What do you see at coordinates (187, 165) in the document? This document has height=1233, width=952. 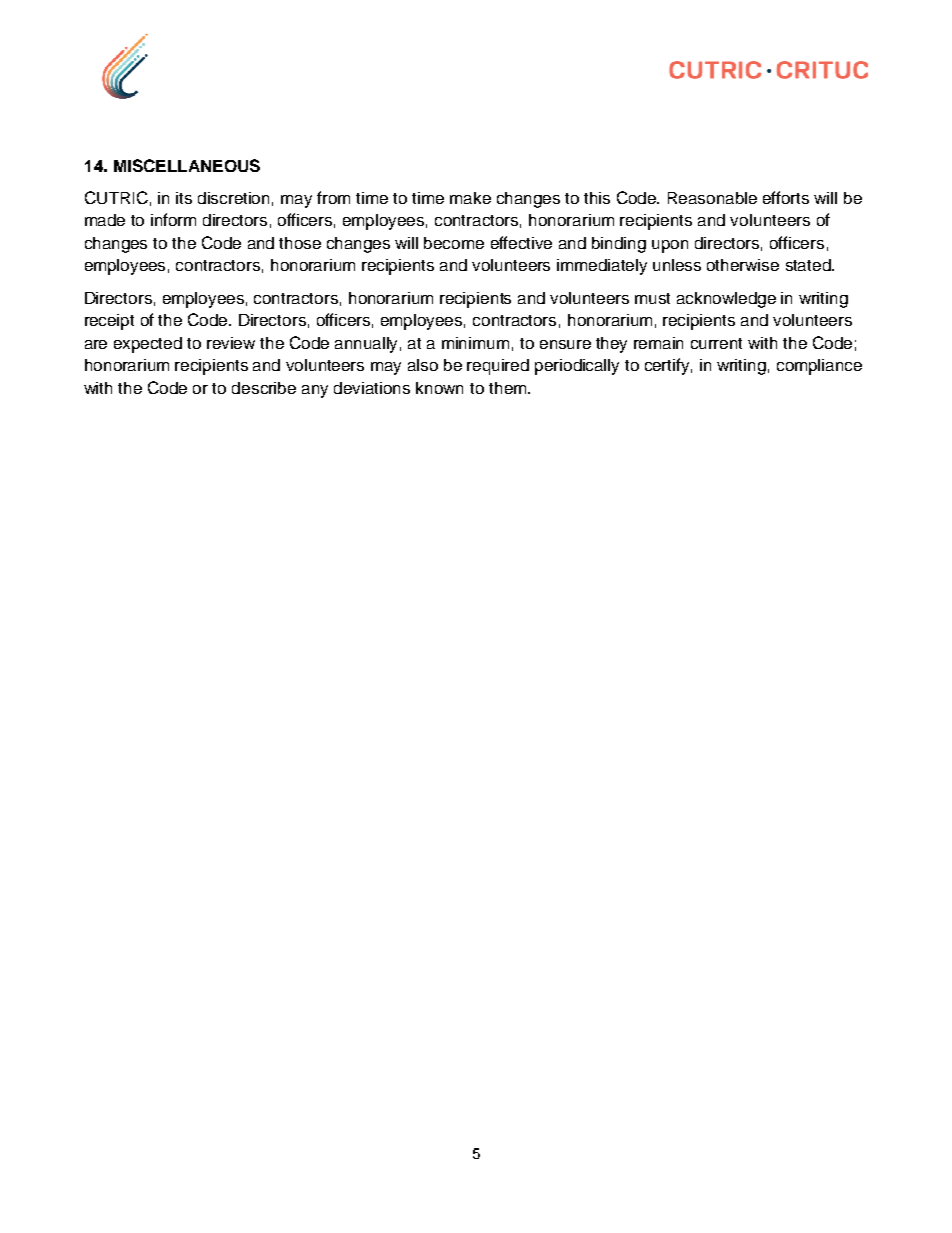 I see `MISCELLANEOUS` at bounding box center [187, 165].
